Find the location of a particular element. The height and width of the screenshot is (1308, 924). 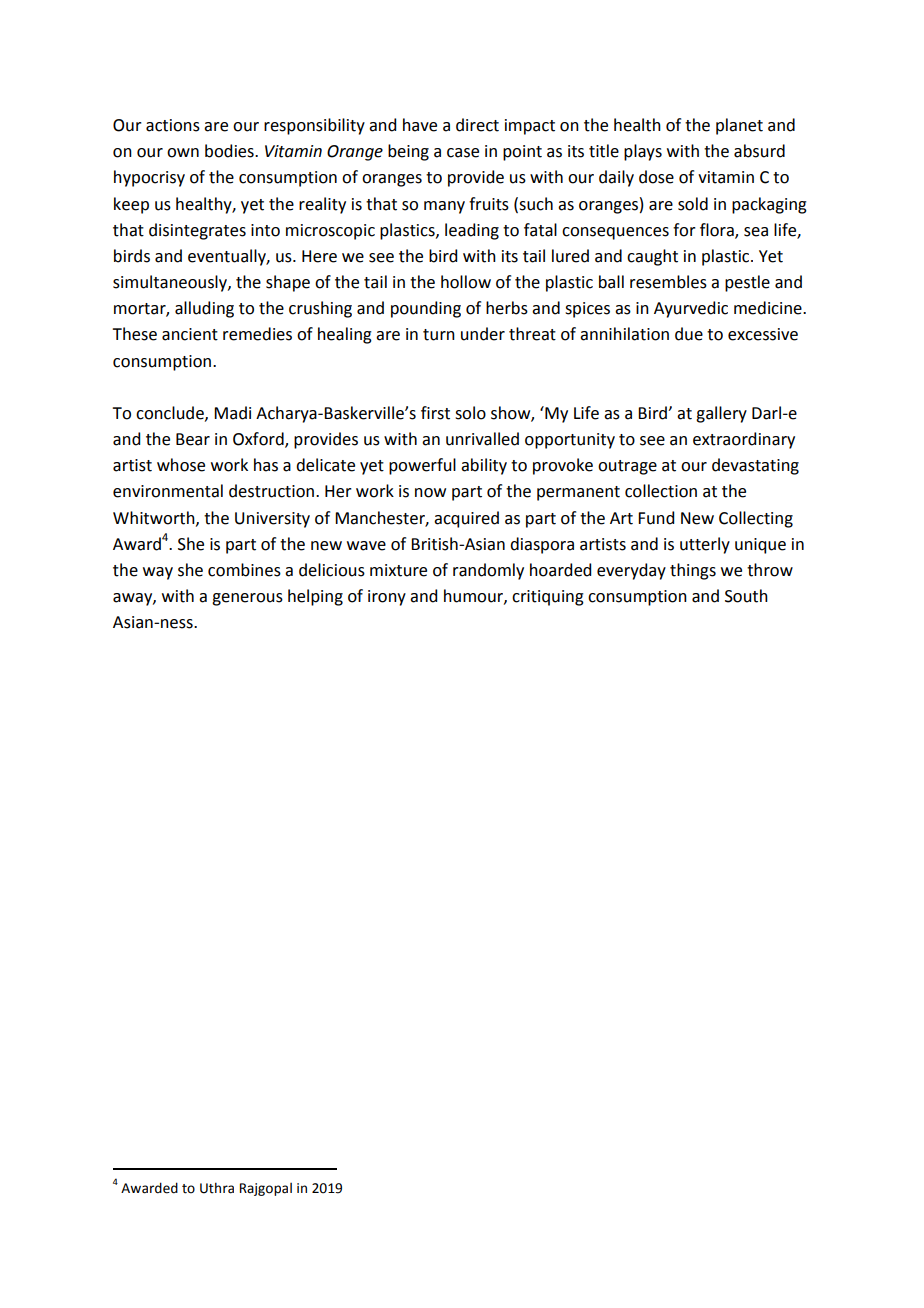

combines is located at coordinates (244, 570).
